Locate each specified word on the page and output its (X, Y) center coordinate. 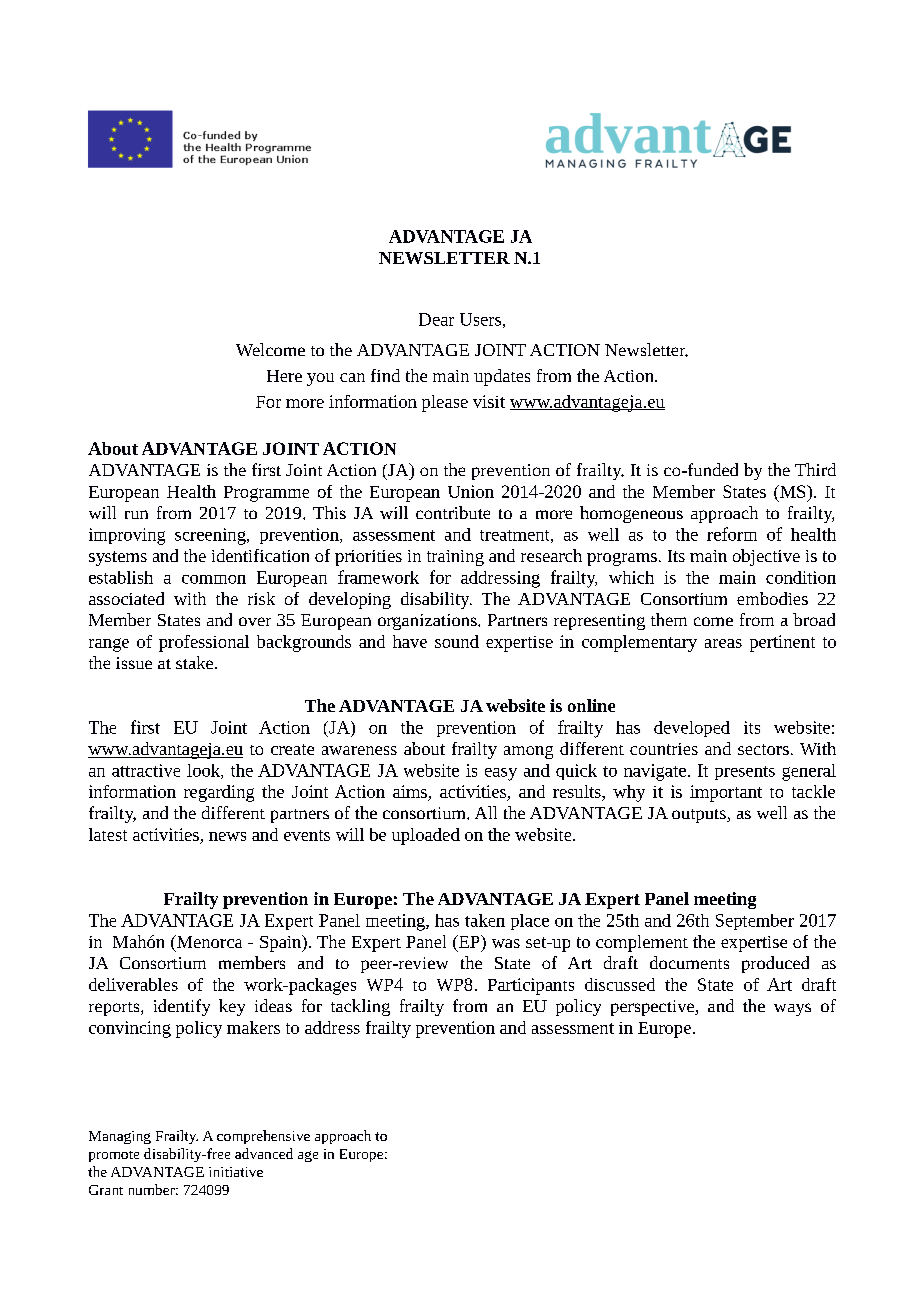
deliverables (133, 984)
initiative (236, 1172)
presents (745, 773)
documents (689, 962)
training (455, 558)
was (506, 943)
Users (480, 319)
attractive (146, 770)
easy (501, 774)
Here (284, 376)
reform (732, 534)
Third (815, 469)
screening (211, 536)
